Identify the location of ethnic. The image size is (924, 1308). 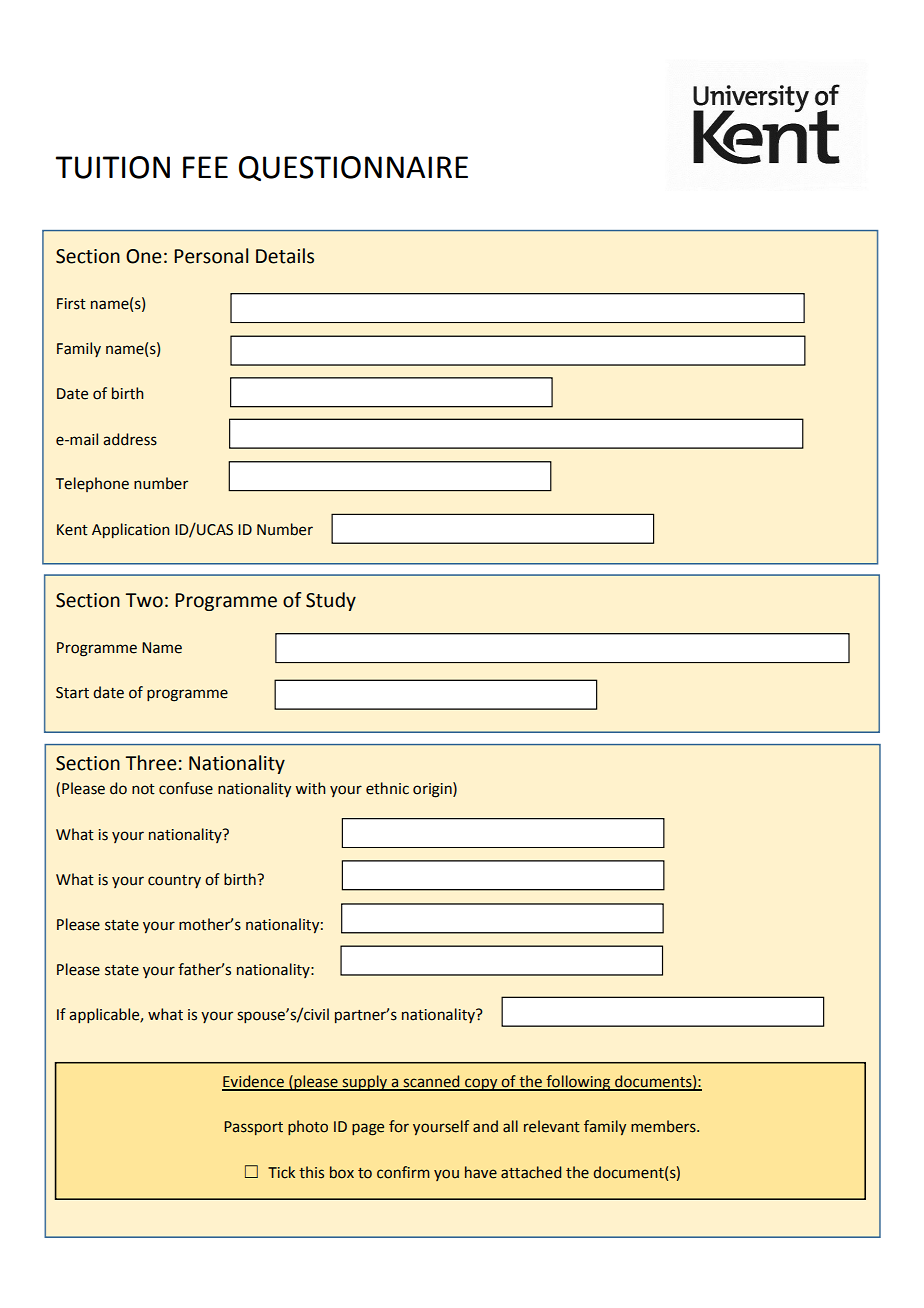
(387, 788).
